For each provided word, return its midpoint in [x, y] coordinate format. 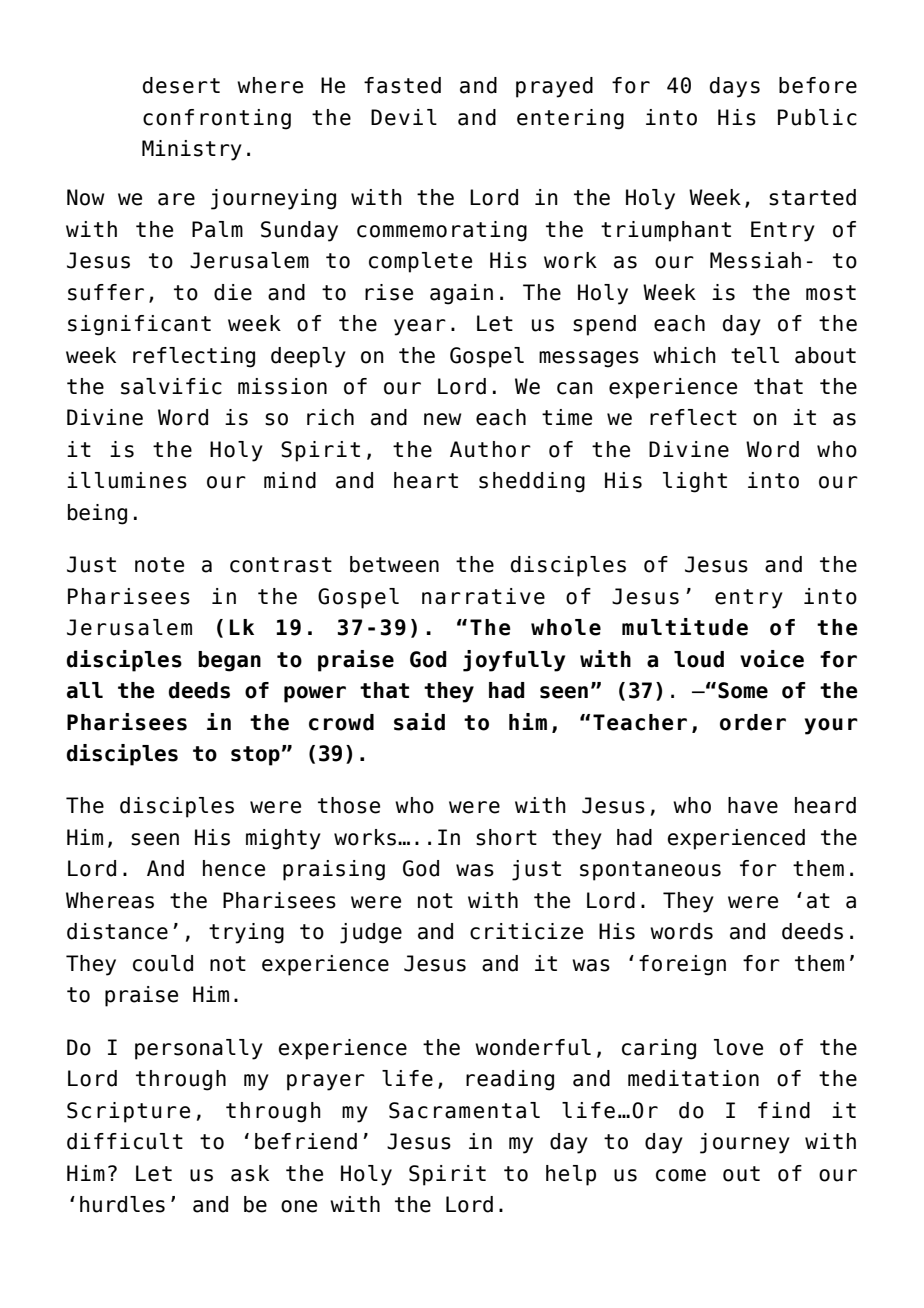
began [229, 661]
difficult [125, 1141]
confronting [217, 119]
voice [772, 659]
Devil [404, 117]
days [735, 87]
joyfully [514, 661]
